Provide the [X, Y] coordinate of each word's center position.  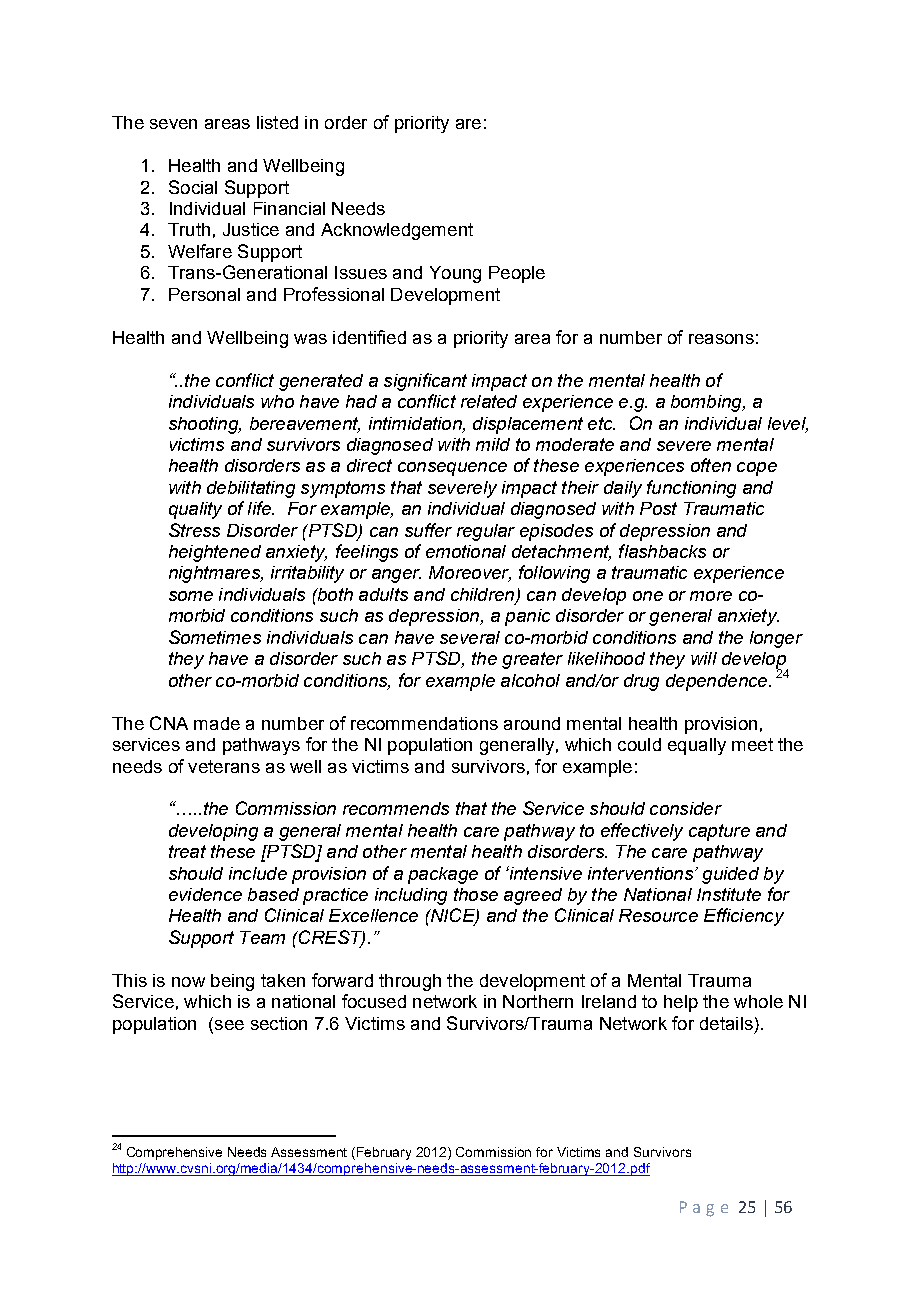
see [228, 1026]
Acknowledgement [397, 231]
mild [493, 444]
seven [173, 124]
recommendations [424, 723]
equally [697, 746]
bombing [707, 403]
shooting [205, 425]
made [217, 723]
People [517, 274]
